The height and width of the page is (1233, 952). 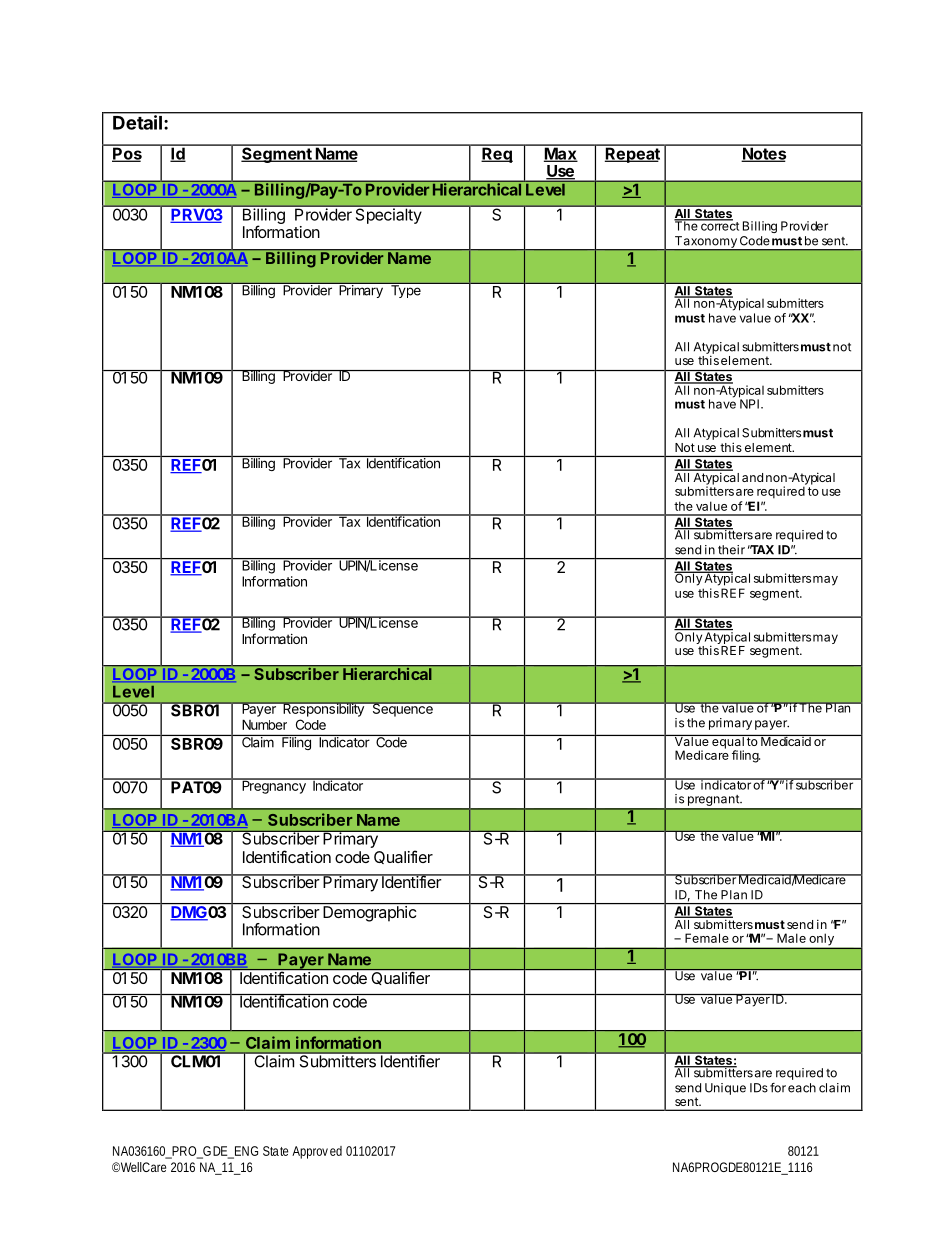 I want to click on Number, so click(x=264, y=724).
